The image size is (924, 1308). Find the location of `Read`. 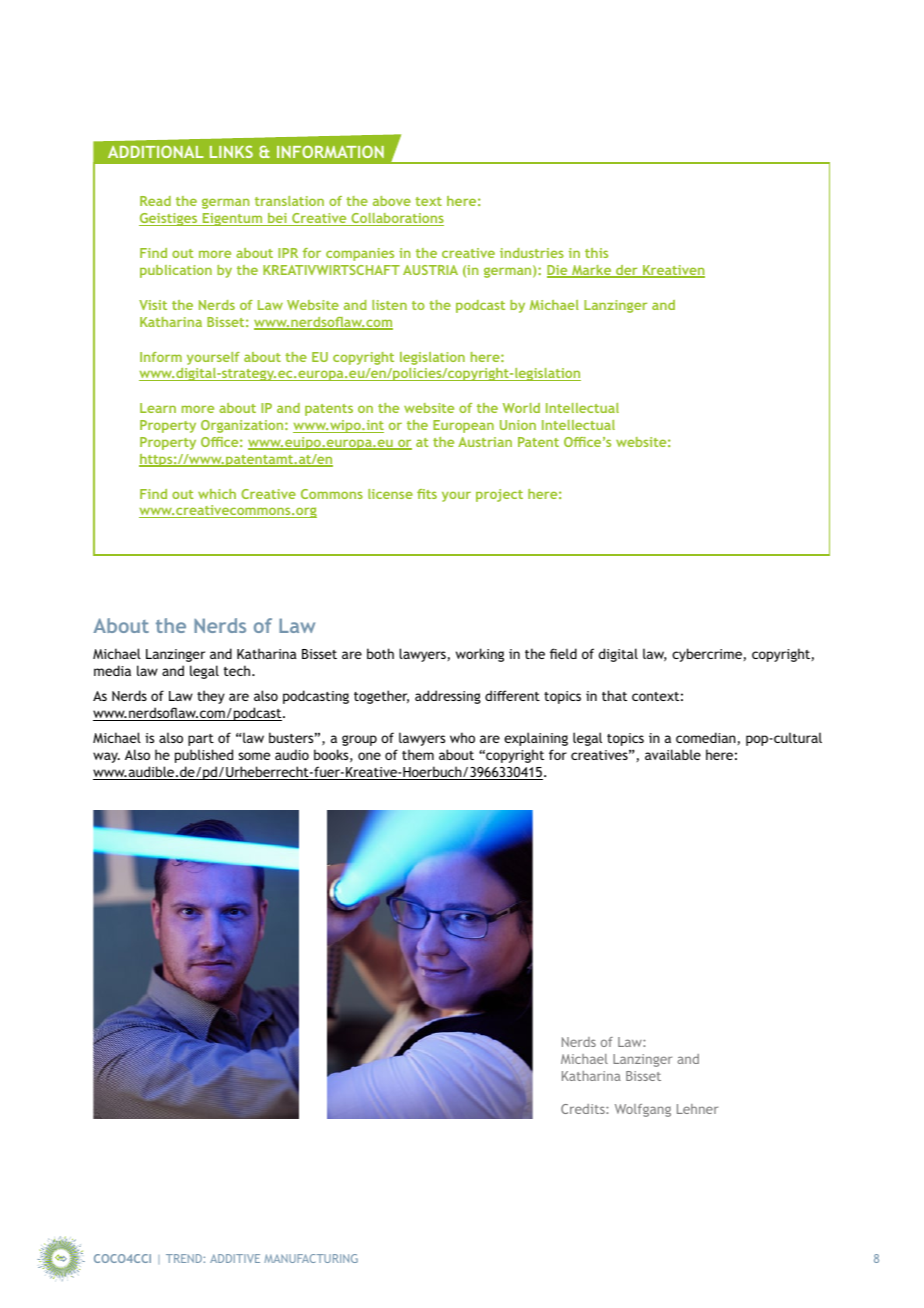

Read is located at coordinates (155, 201).
